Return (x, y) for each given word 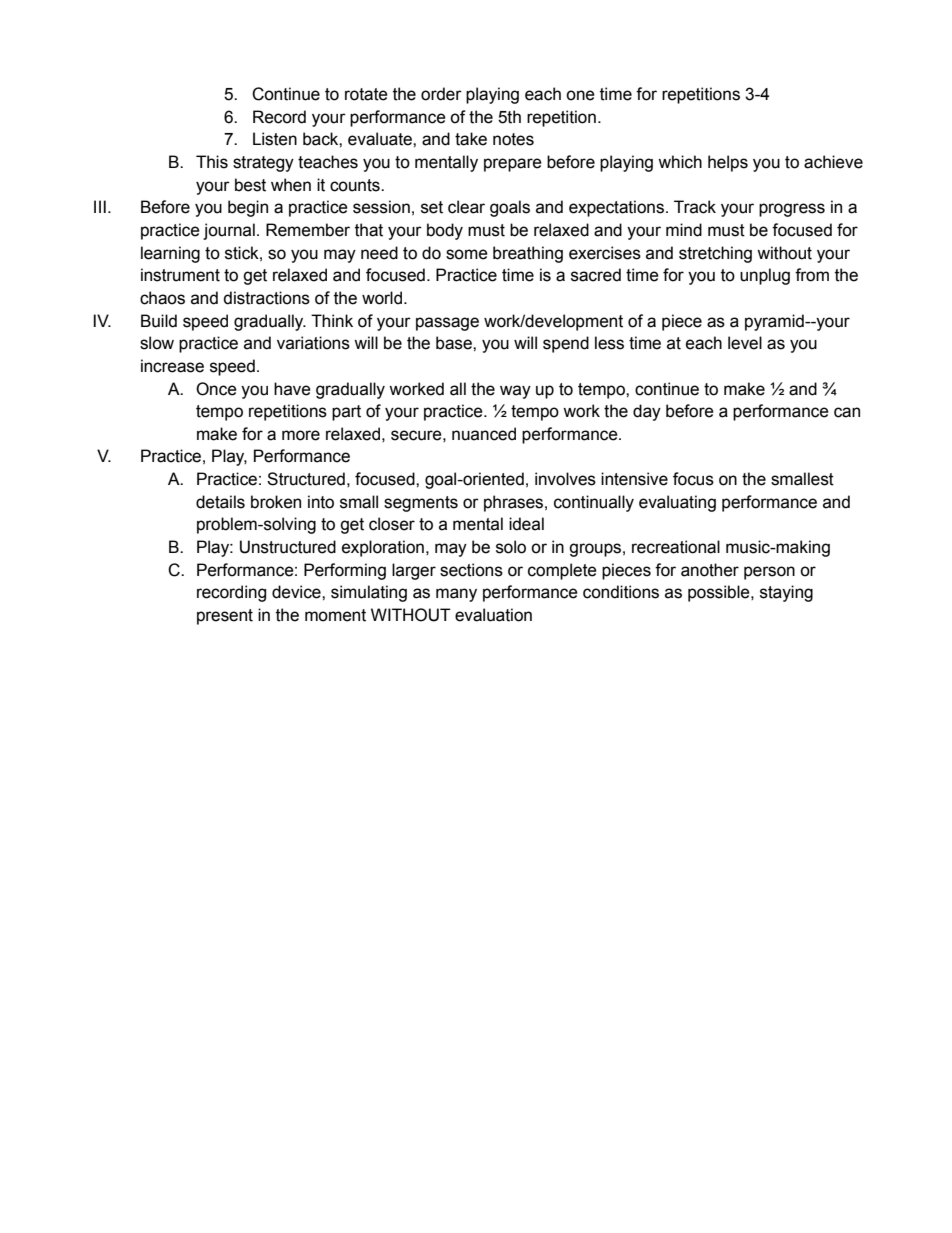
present (225, 617)
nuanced (484, 434)
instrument (180, 275)
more (301, 435)
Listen (275, 139)
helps (728, 163)
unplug (765, 276)
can (847, 412)
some (467, 254)
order (441, 94)
